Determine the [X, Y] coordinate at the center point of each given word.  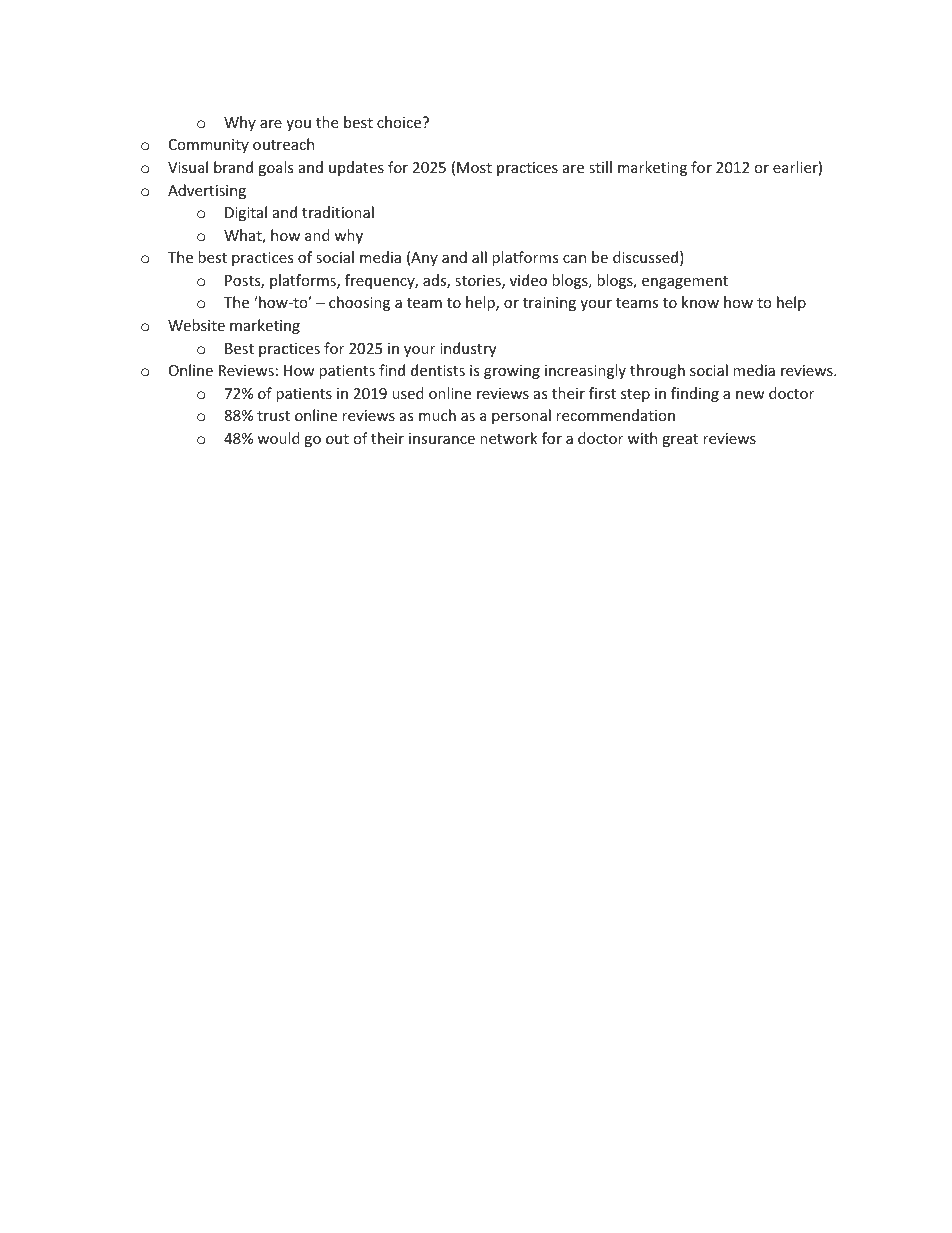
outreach [283, 144]
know [700, 302]
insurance [442, 438]
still [600, 167]
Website [196, 325]
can [574, 259]
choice [399, 122]
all [479, 257]
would [278, 438]
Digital [246, 213]
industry [468, 349]
